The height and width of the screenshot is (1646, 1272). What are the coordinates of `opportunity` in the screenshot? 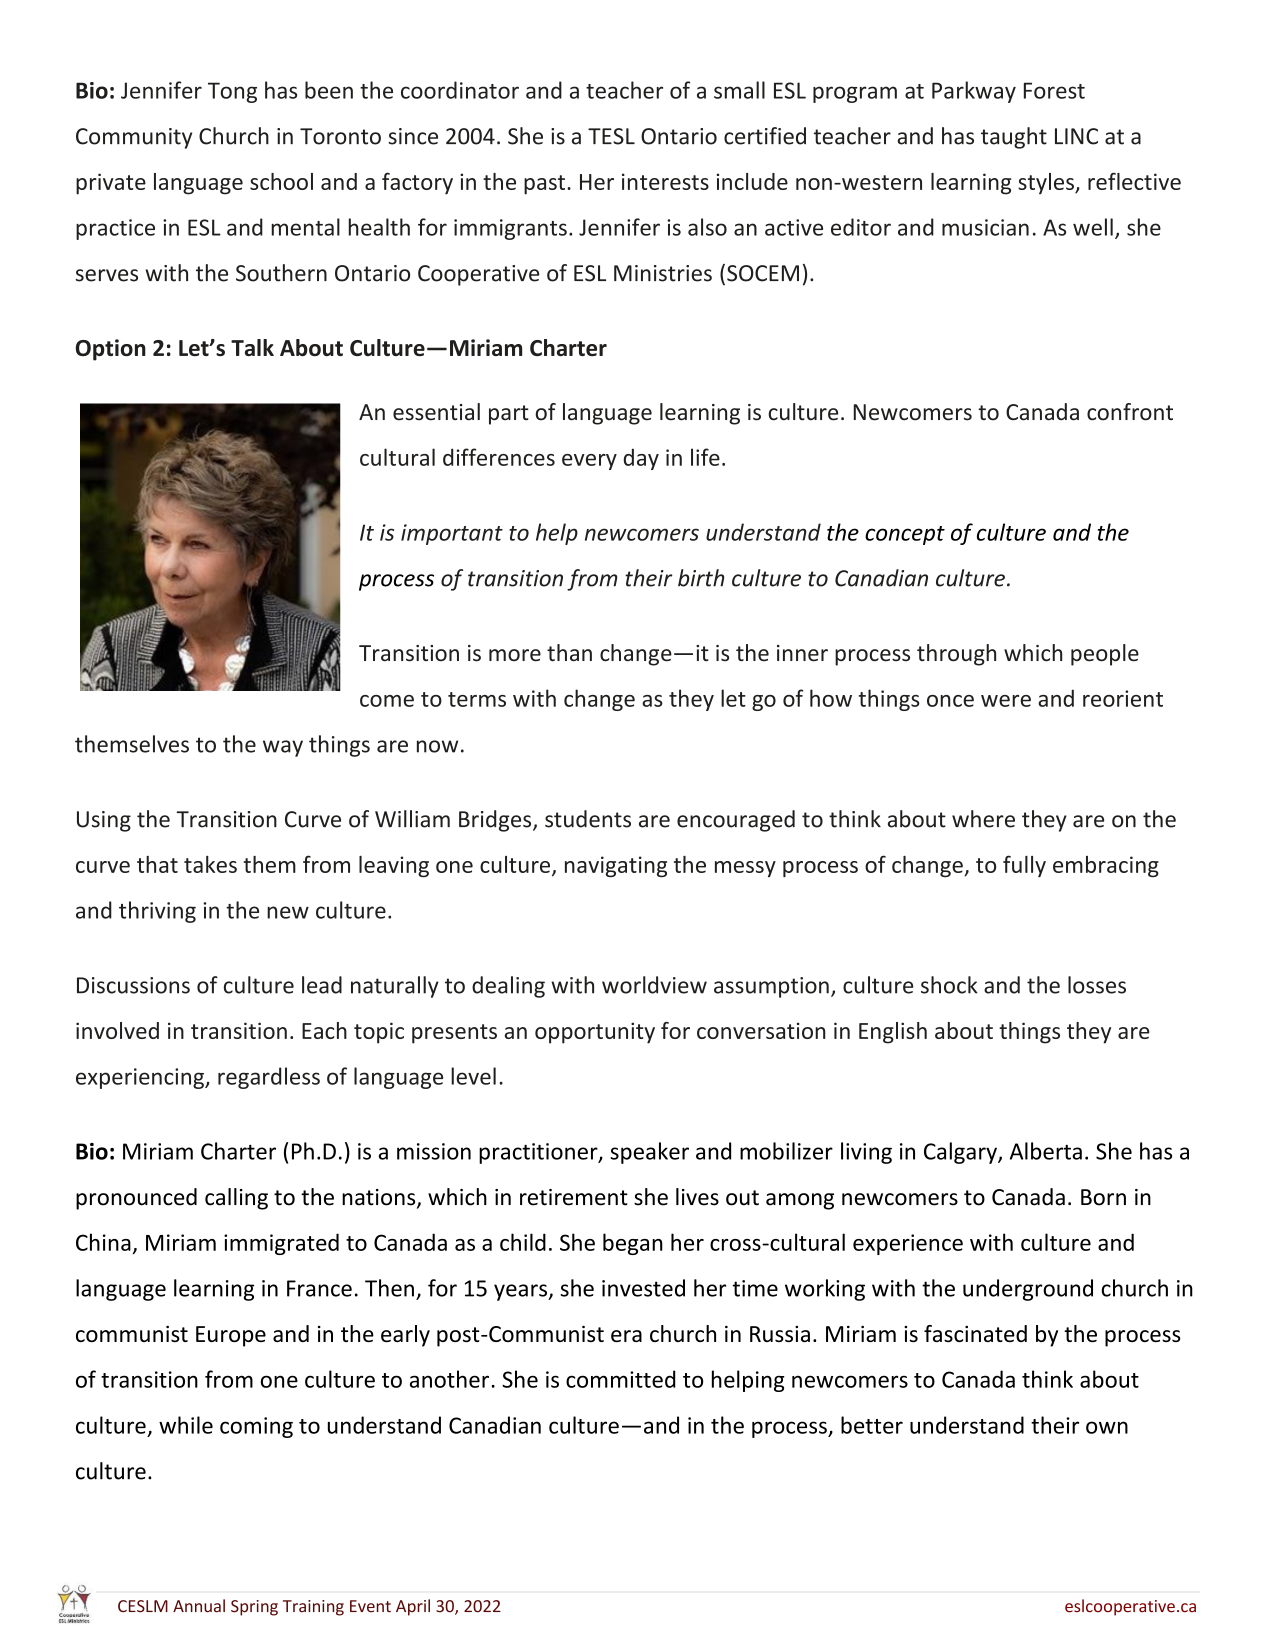 It's located at (595, 1033).
